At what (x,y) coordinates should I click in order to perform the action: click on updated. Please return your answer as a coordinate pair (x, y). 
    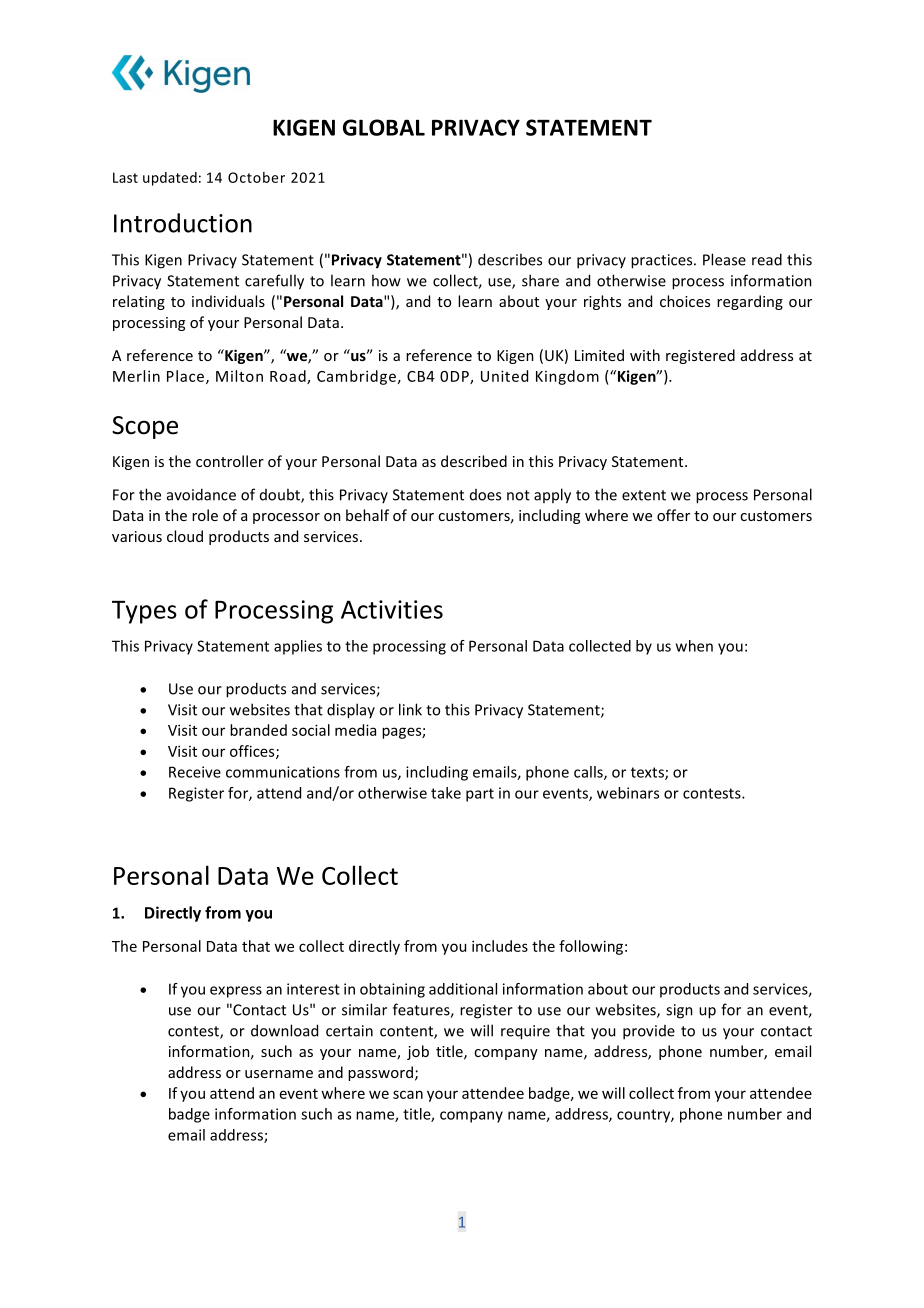
    Looking at the image, I should click on (170, 179).
